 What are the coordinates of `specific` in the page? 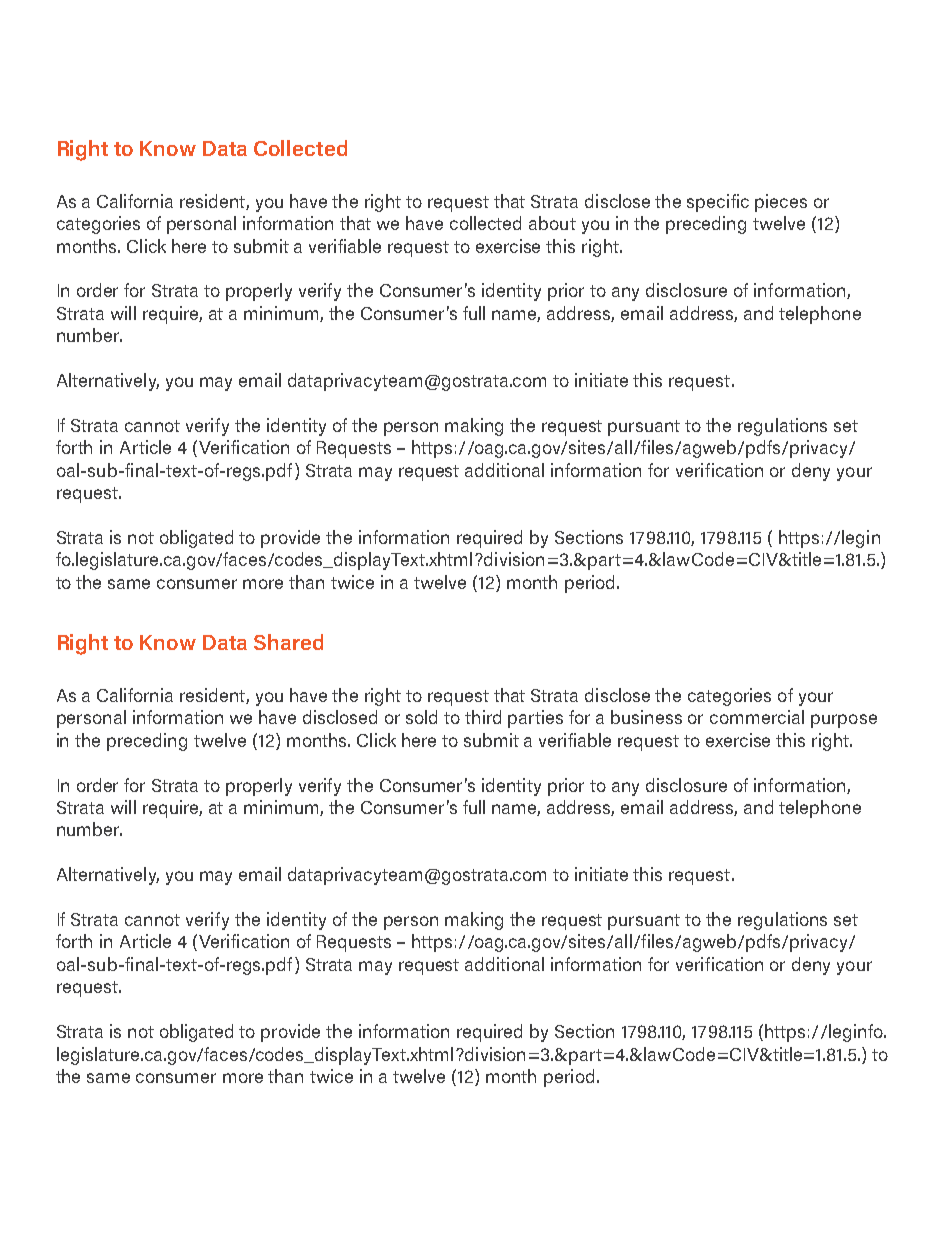 It's located at (718, 203).
